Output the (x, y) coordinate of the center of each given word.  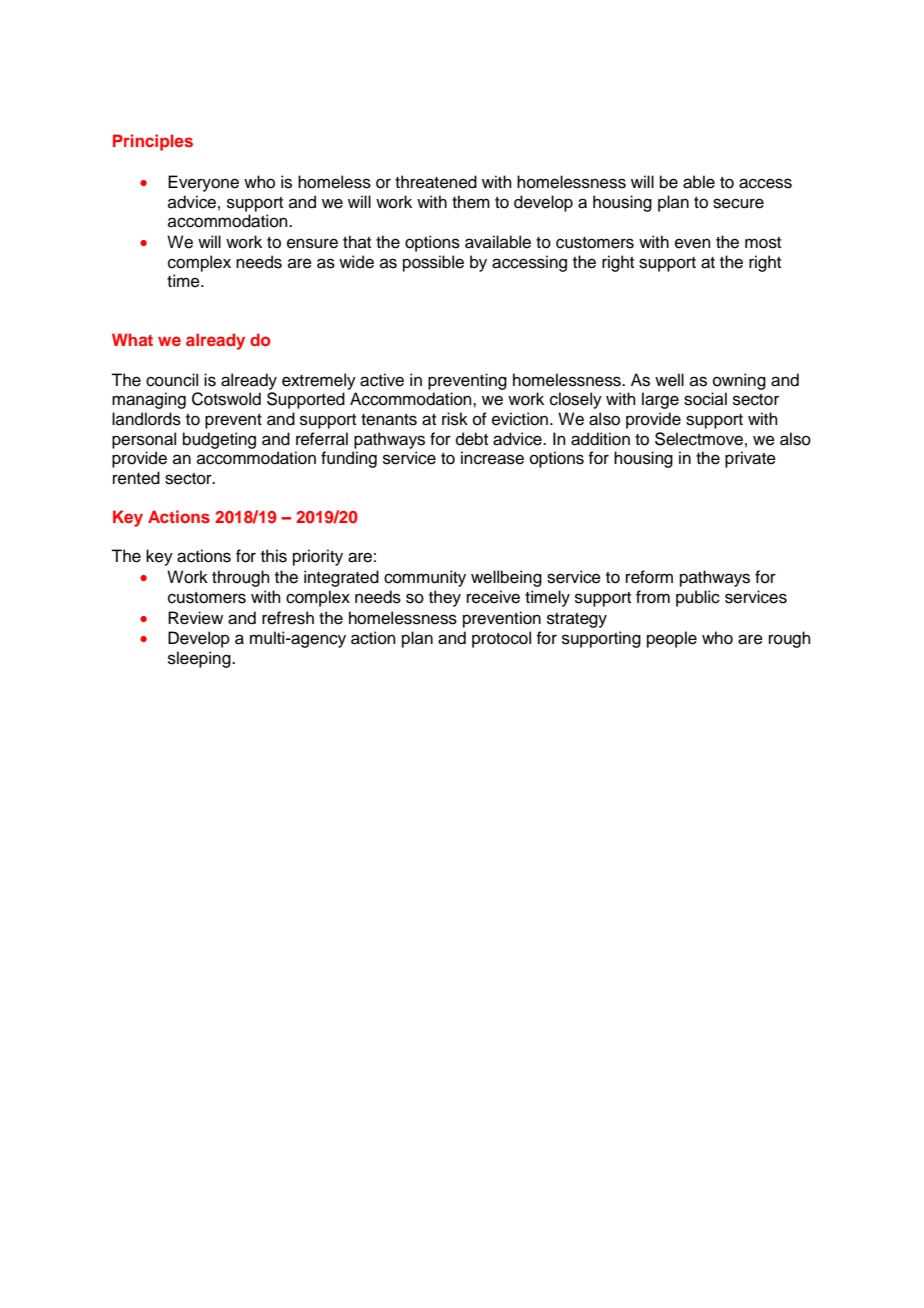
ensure (312, 243)
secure (738, 203)
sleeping (200, 659)
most (763, 243)
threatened (436, 182)
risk (455, 419)
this (274, 556)
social (705, 399)
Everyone (203, 183)
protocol (501, 639)
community (425, 578)
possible (433, 263)
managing (149, 400)
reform (649, 577)
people (672, 639)
